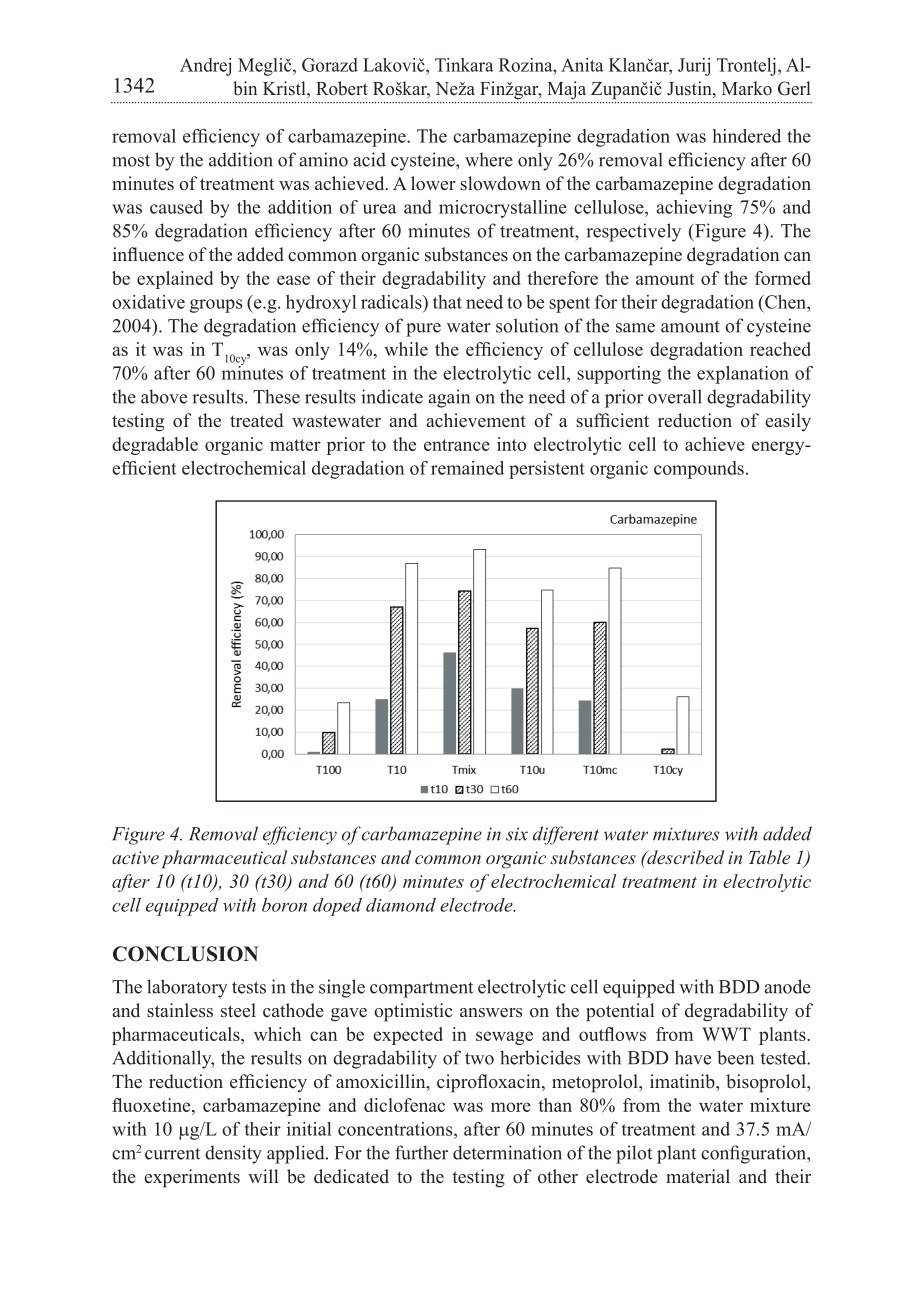  Describe the element at coordinates (131, 161) in the screenshot. I see `most` at that location.
